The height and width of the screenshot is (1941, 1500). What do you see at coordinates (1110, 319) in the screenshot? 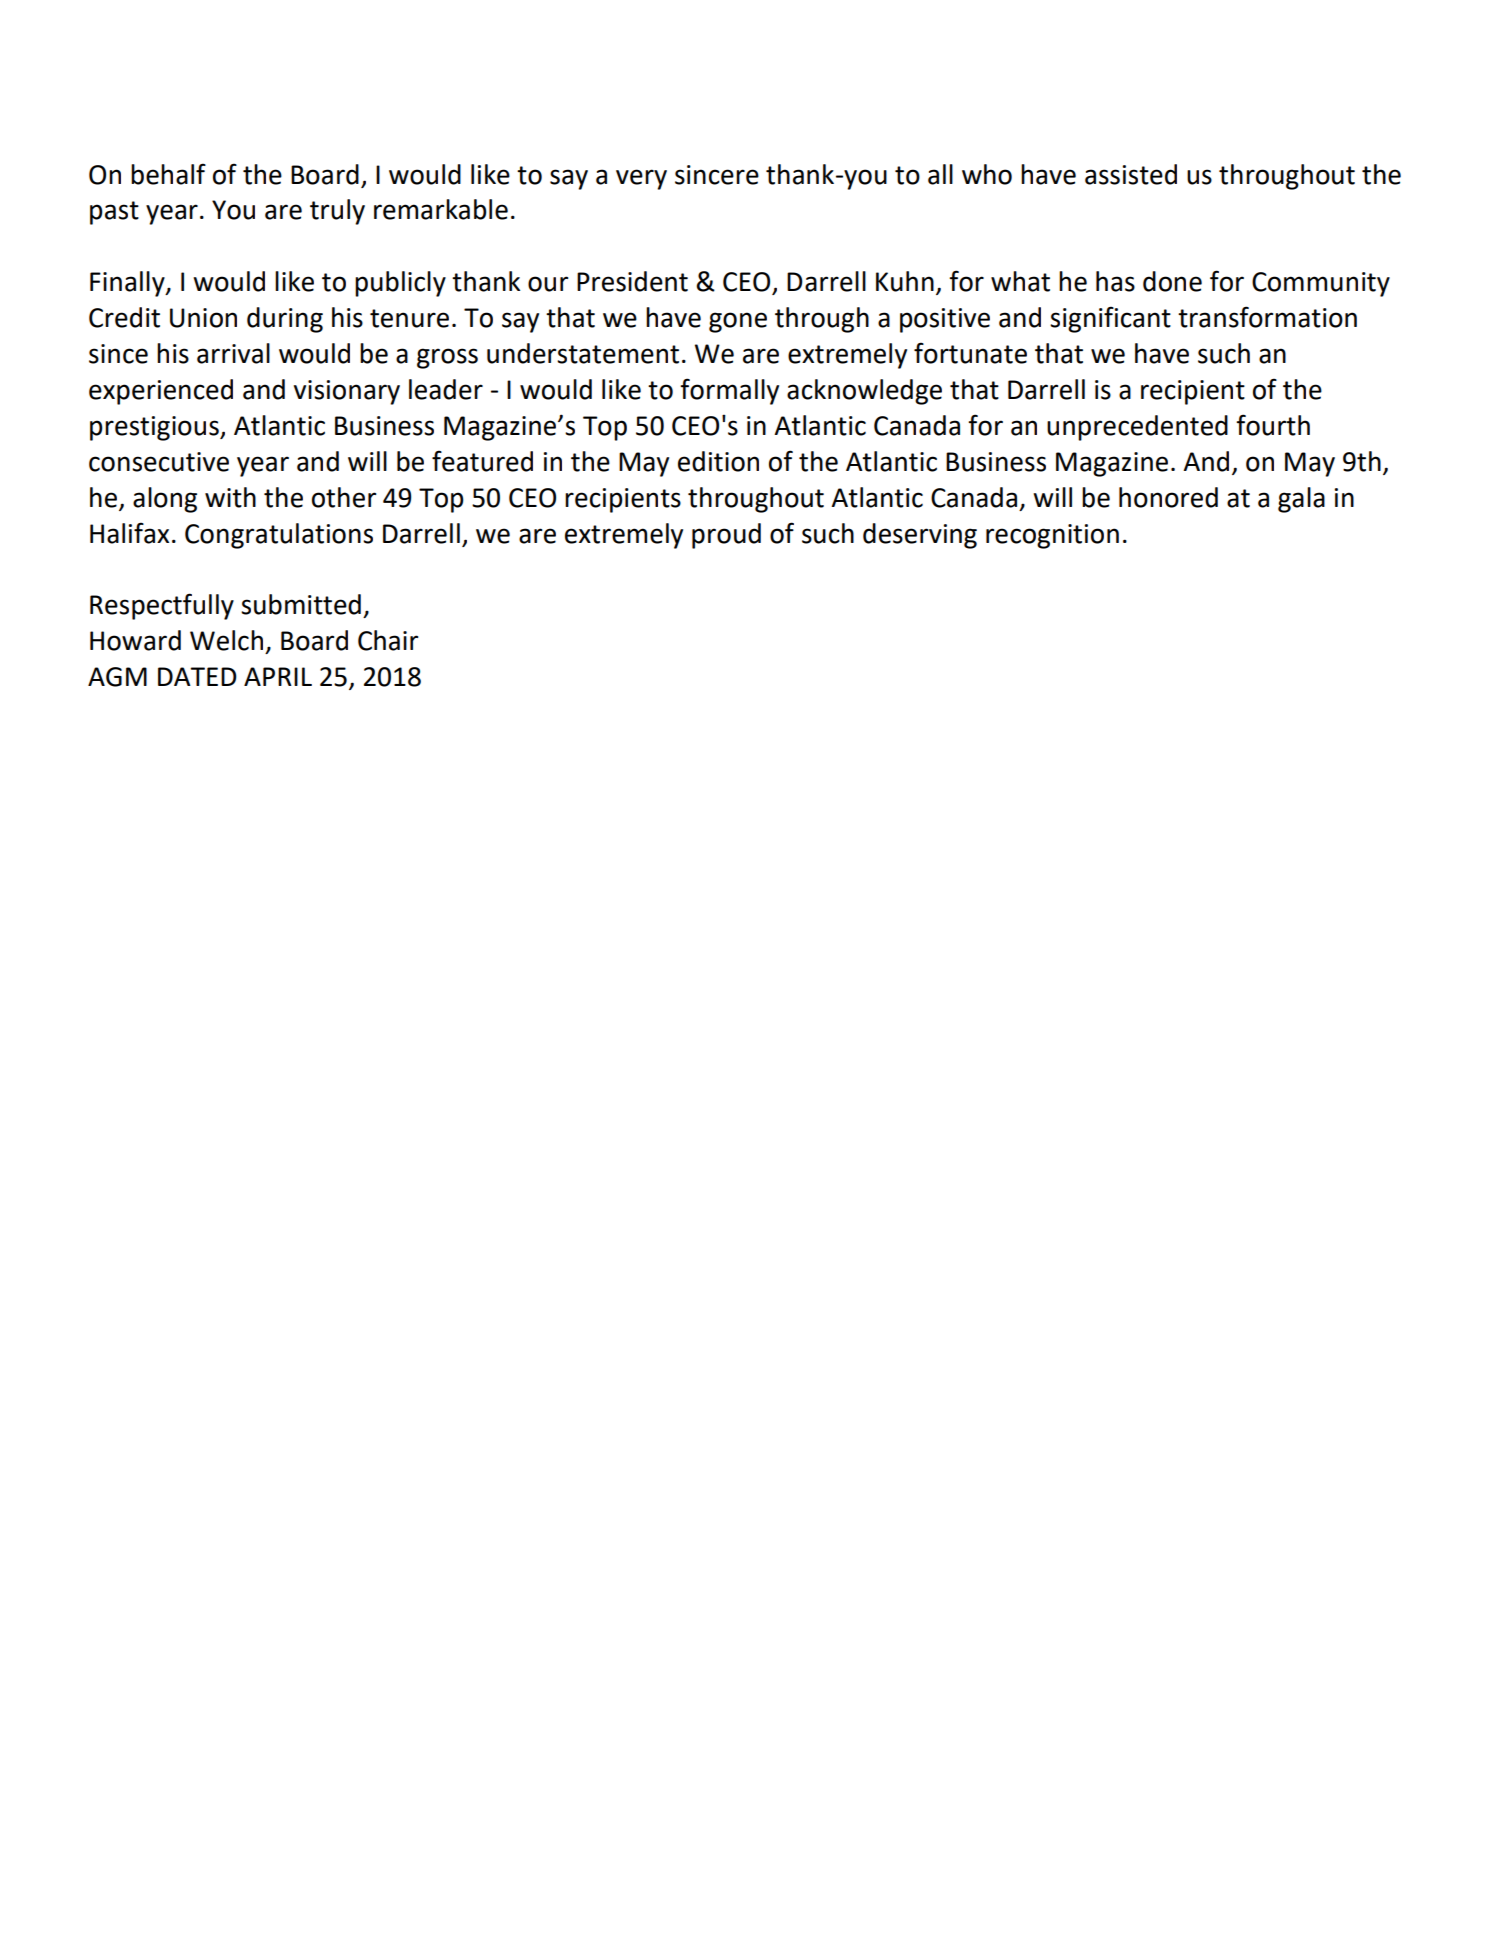
I see `significant` at bounding box center [1110, 319].
